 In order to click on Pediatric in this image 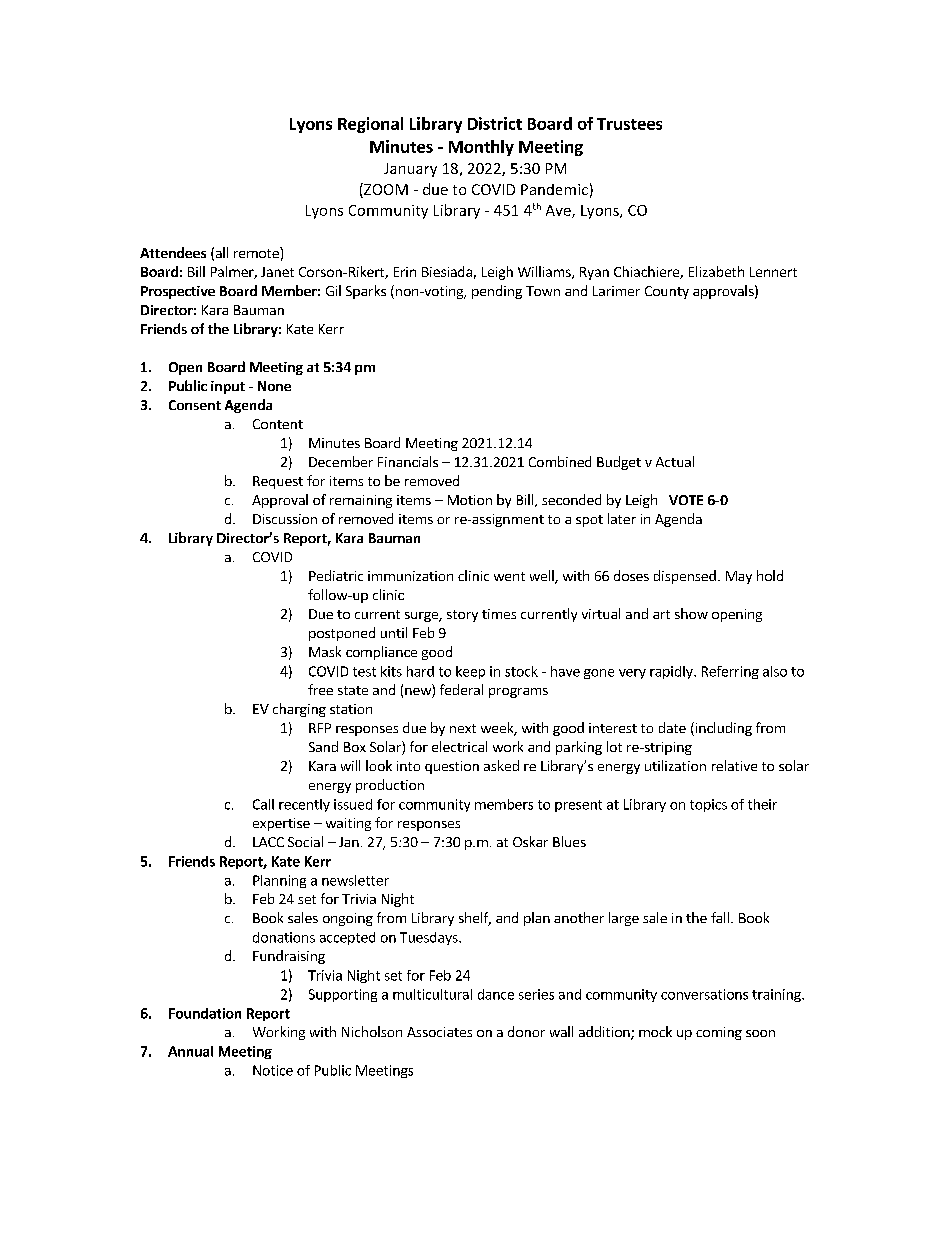, I will do `click(336, 575)`.
